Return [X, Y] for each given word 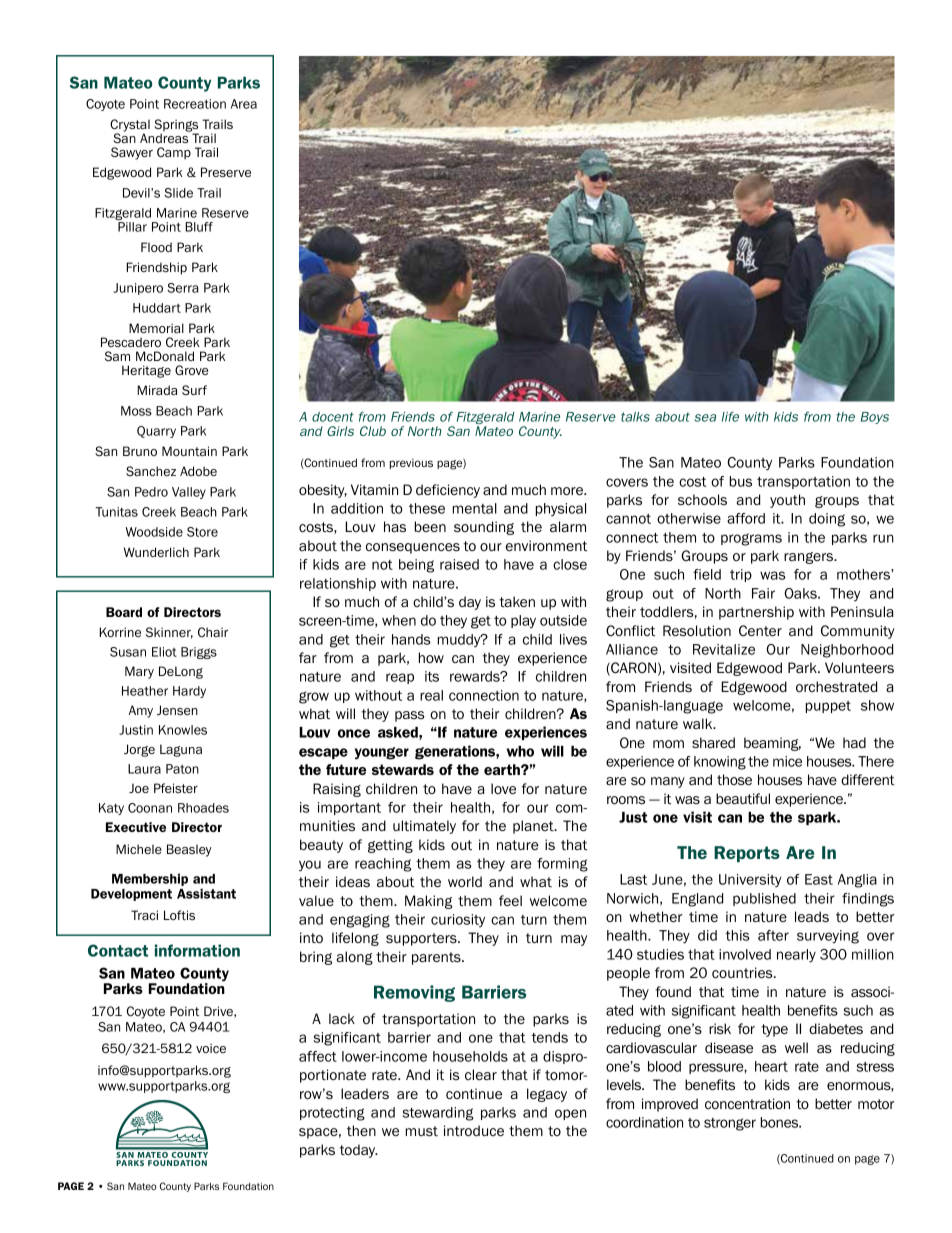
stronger [730, 1124]
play [523, 622]
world [465, 881]
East [819, 879]
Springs [176, 126]
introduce [474, 1130]
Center [760, 630]
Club [373, 431]
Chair [213, 632]
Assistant [206, 893]
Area [244, 104]
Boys [875, 418]
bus [741, 481]
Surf [194, 390]
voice [211, 1048]
